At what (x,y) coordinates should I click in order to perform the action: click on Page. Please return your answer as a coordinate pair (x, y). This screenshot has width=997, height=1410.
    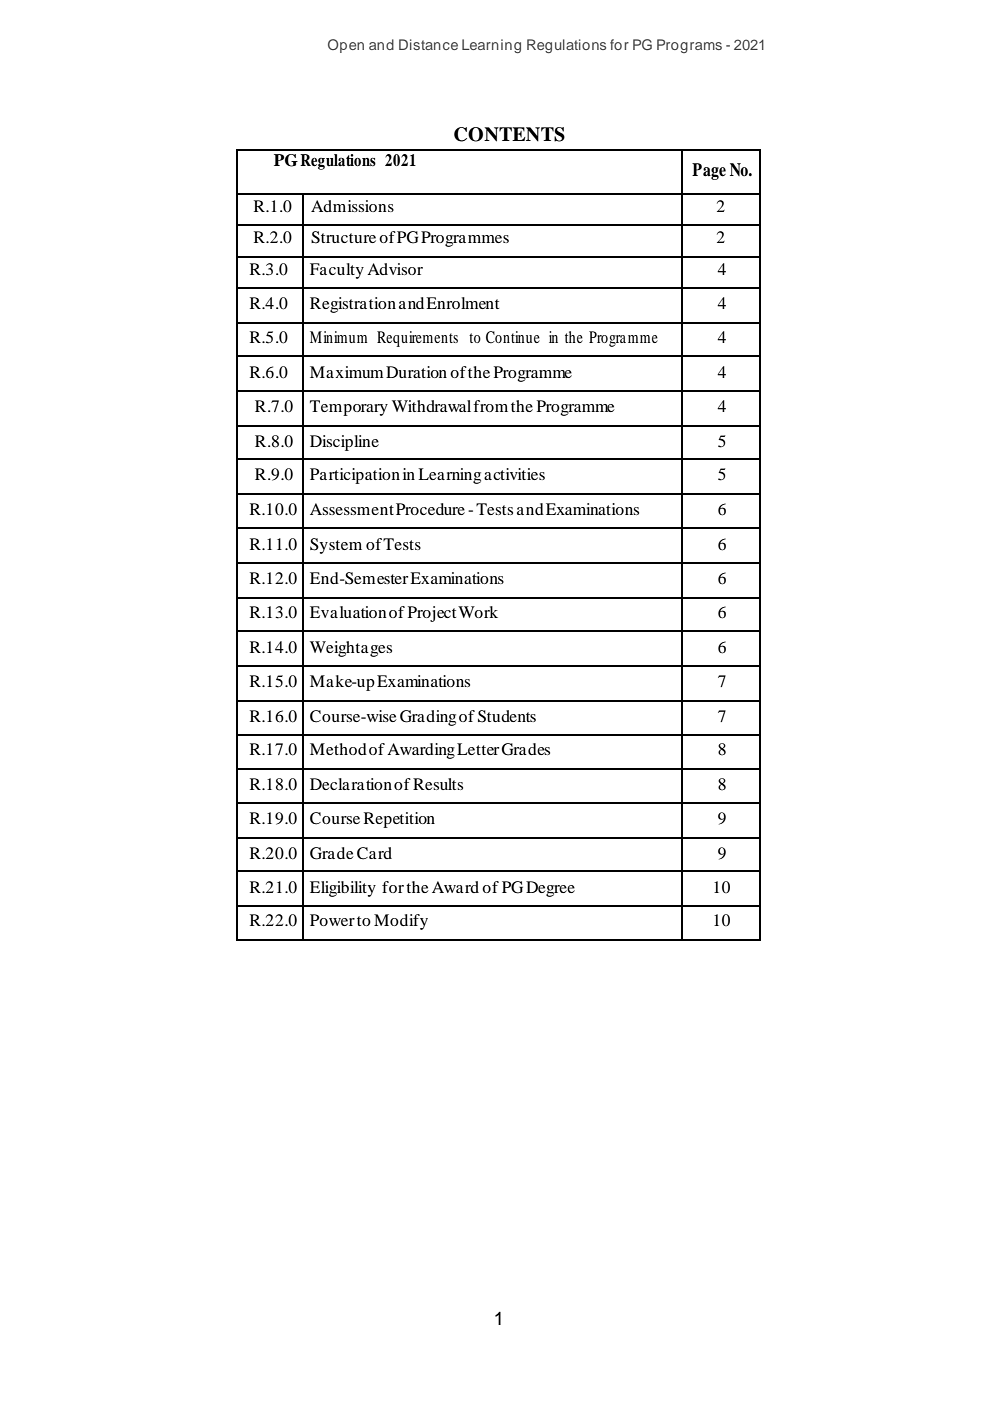
    Looking at the image, I should click on (709, 171).
